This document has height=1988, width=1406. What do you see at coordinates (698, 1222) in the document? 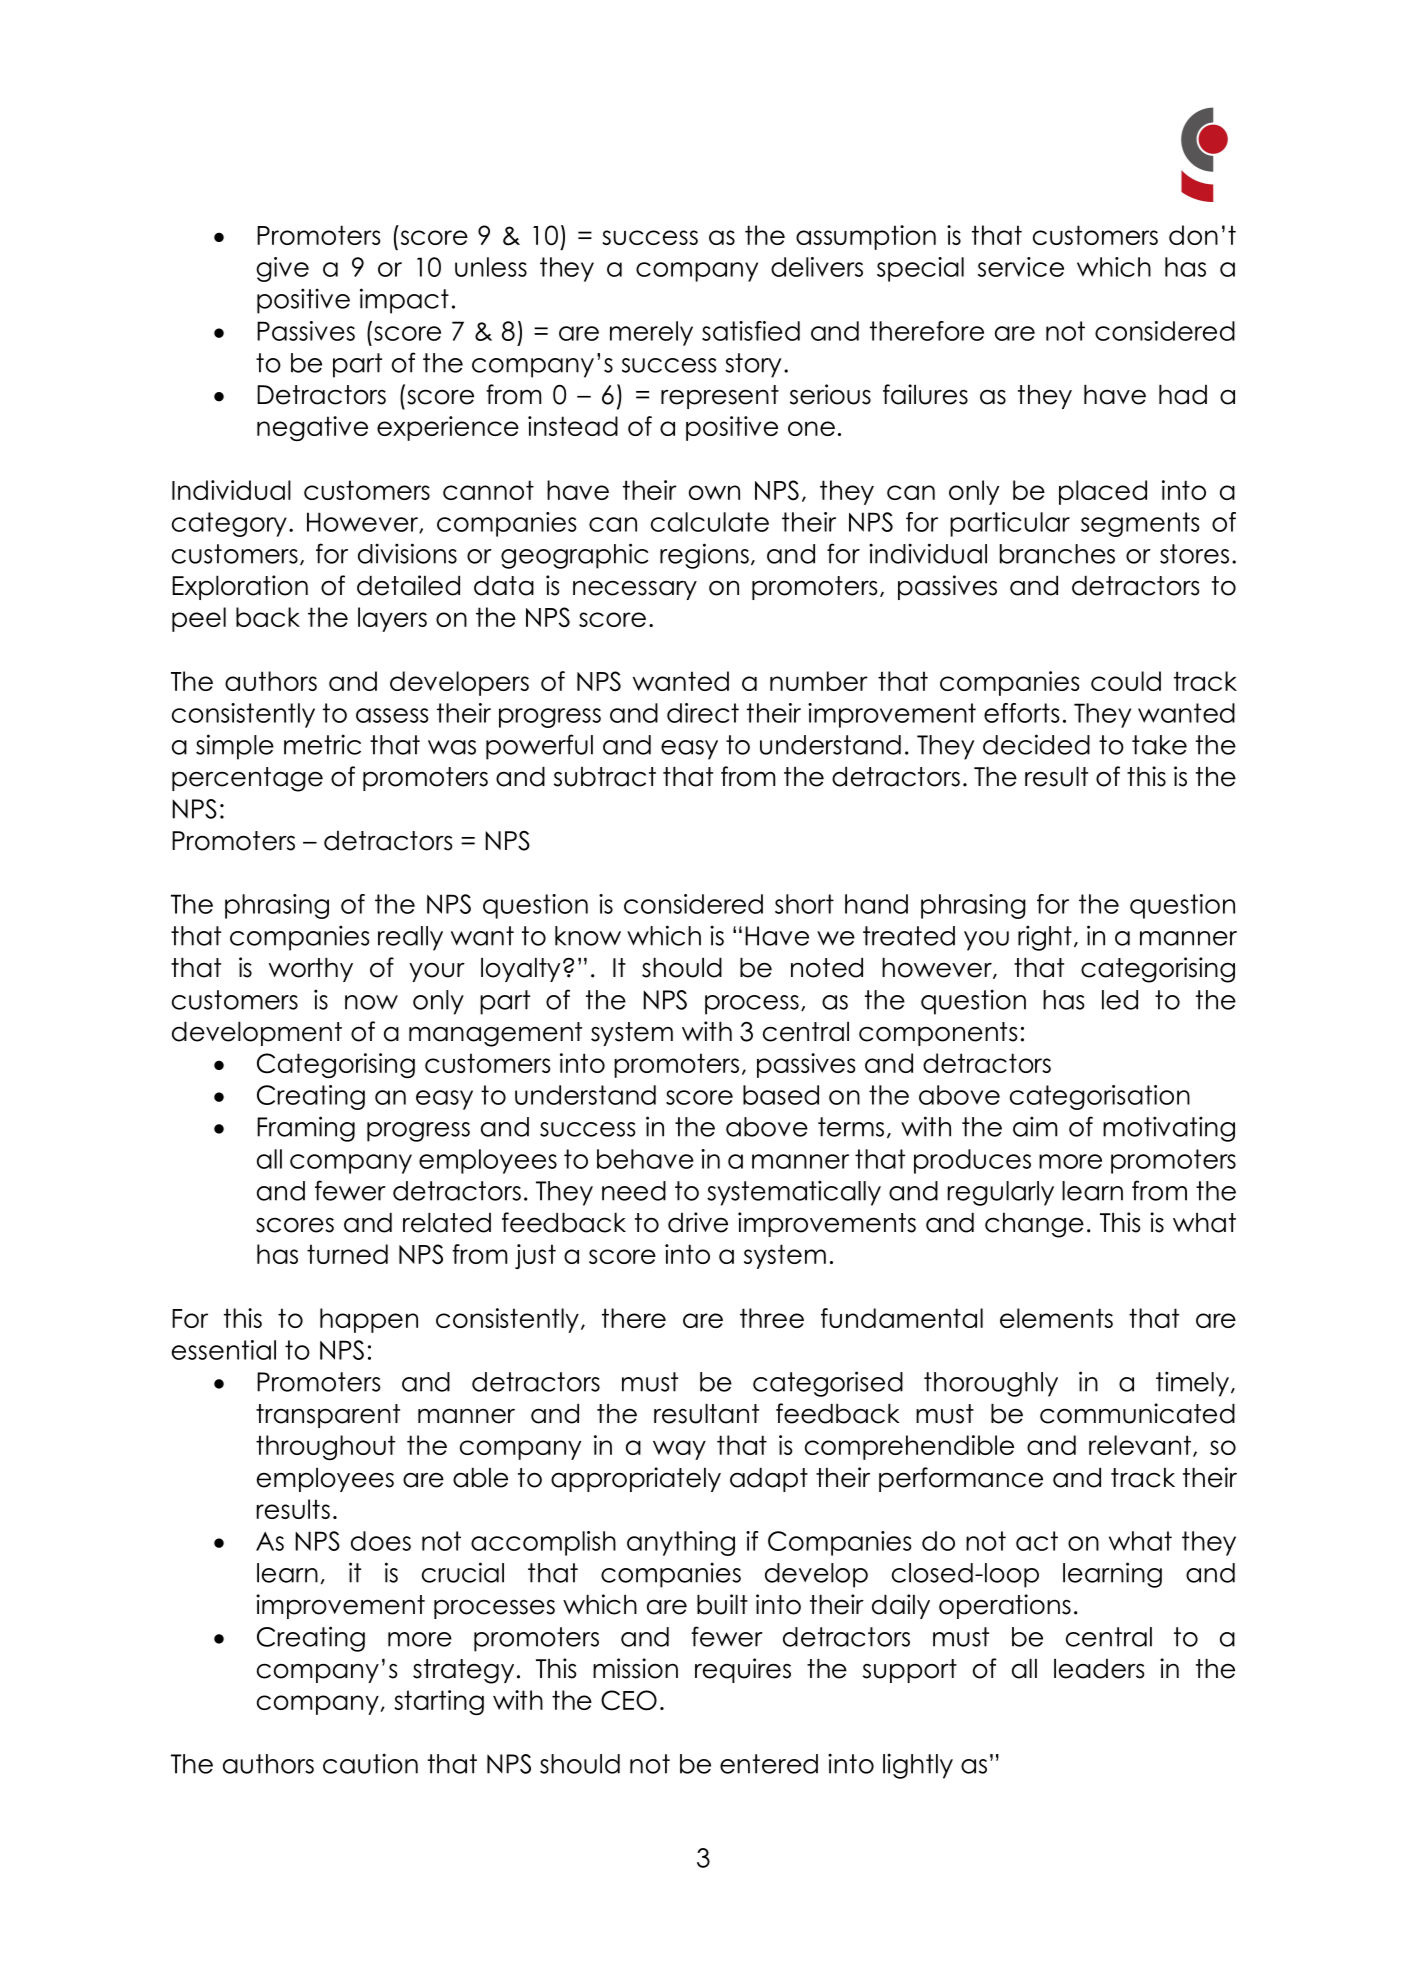
I see `drive` at bounding box center [698, 1222].
